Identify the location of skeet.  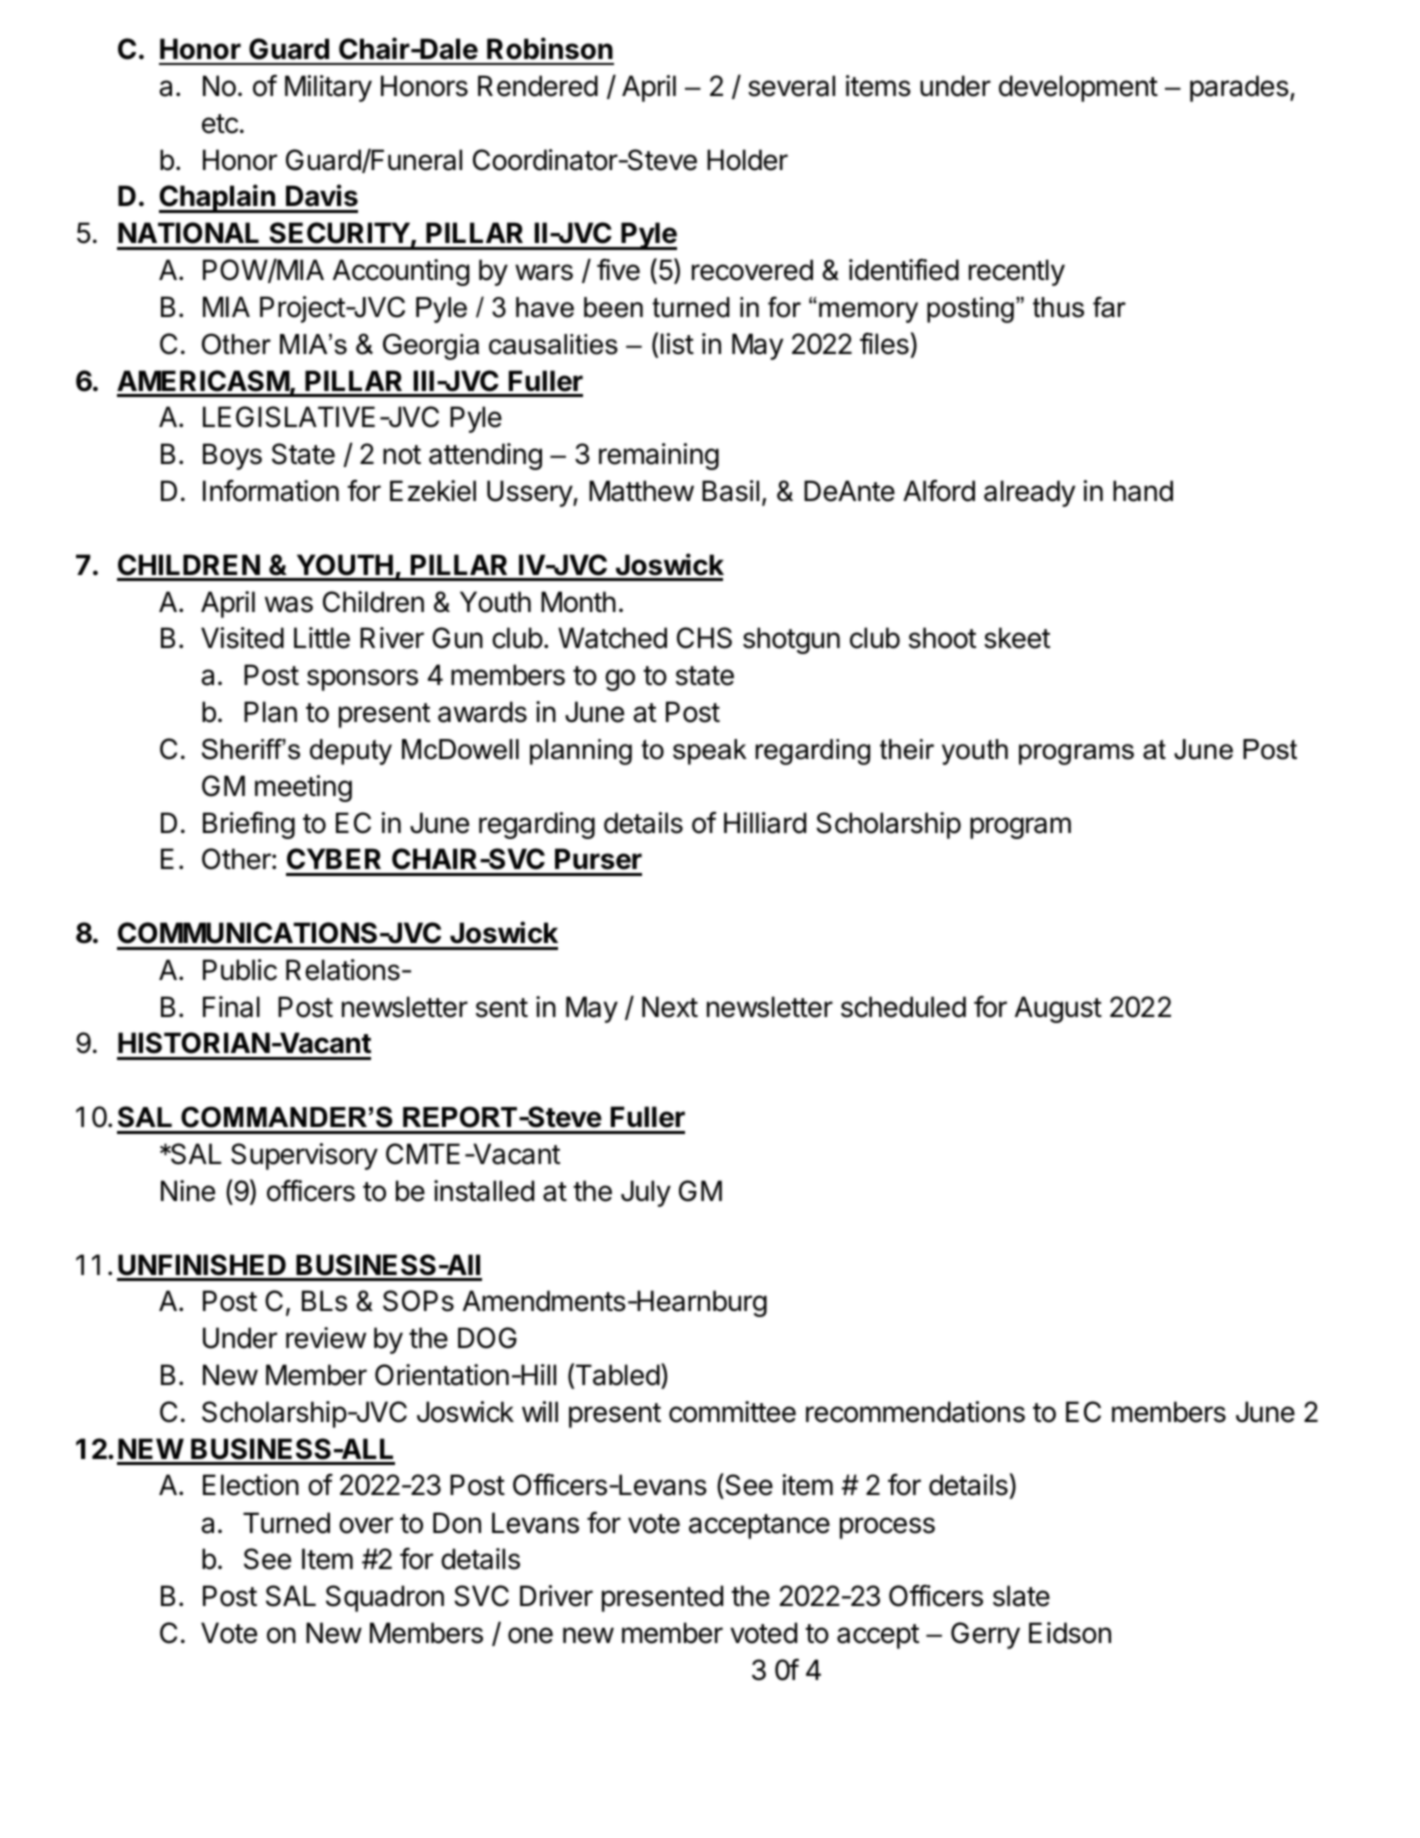
(1017, 638).
